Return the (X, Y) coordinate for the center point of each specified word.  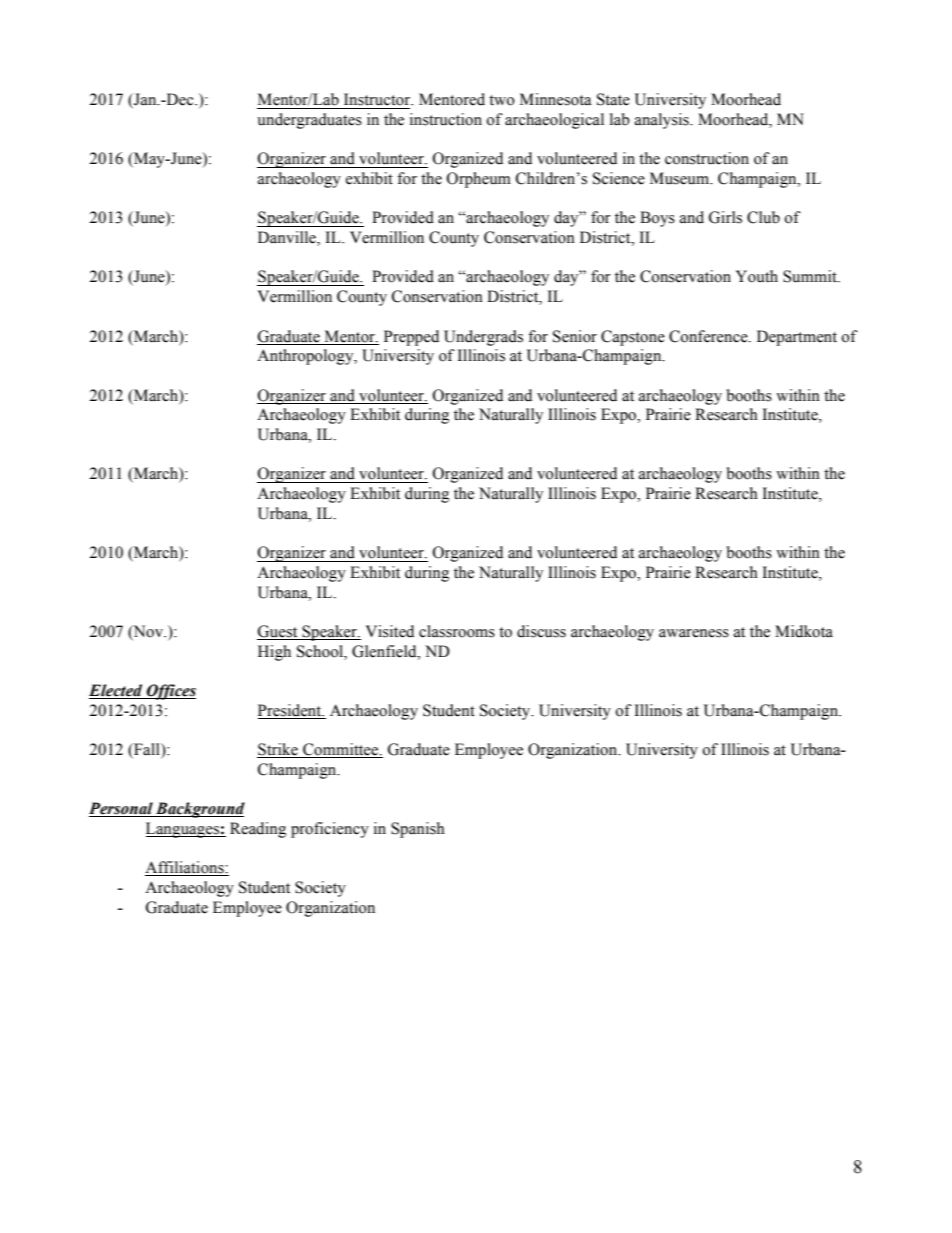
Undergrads (483, 338)
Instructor (378, 99)
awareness (694, 633)
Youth (757, 276)
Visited (390, 631)
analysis (663, 121)
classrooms (457, 631)
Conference (709, 336)
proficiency (330, 830)
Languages (183, 830)
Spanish (418, 830)
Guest (278, 632)
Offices (170, 692)
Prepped (411, 338)
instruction (446, 119)
